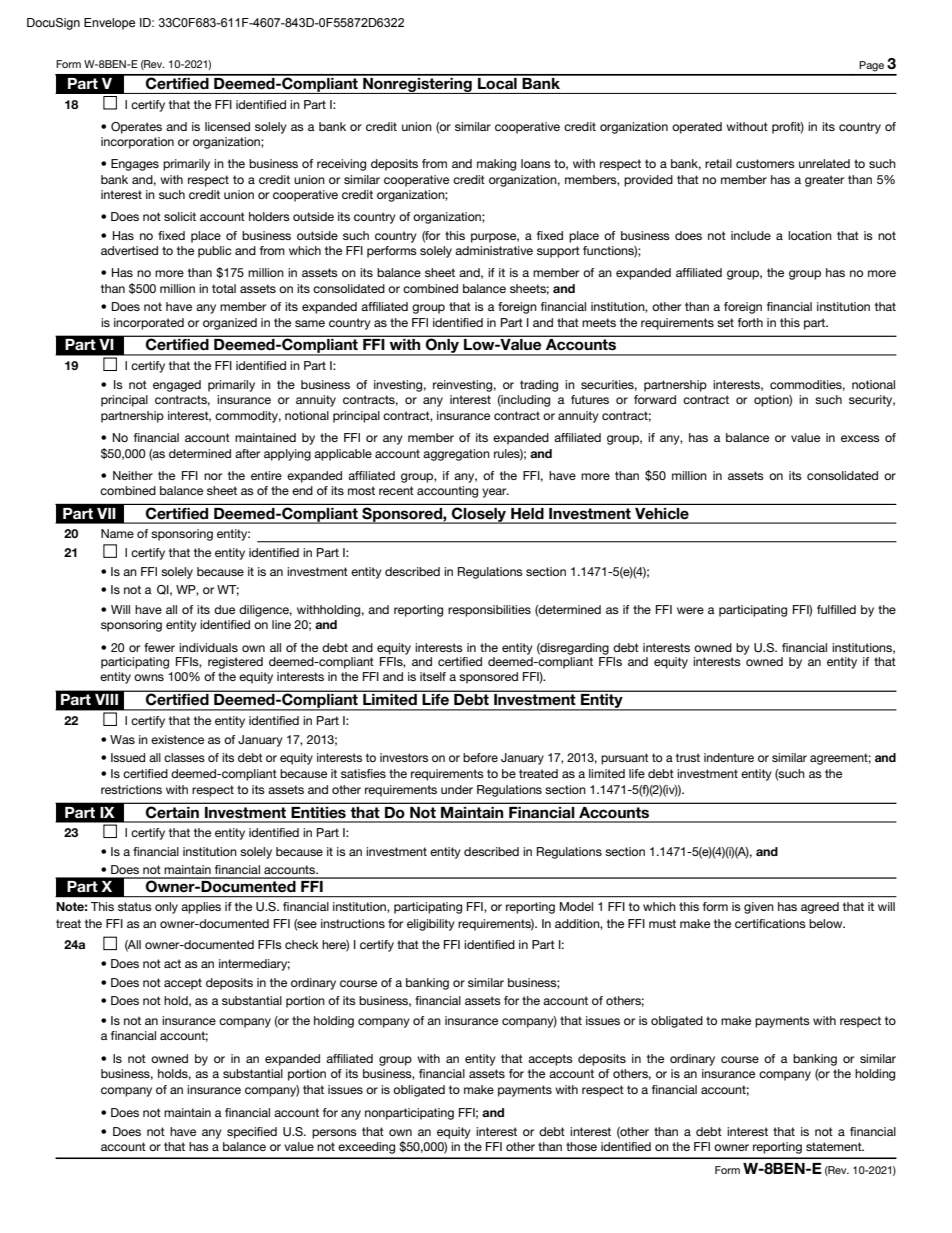 This image has height=1233, width=952. What do you see at coordinates (860, 438) in the image?
I see `excess` at bounding box center [860, 438].
